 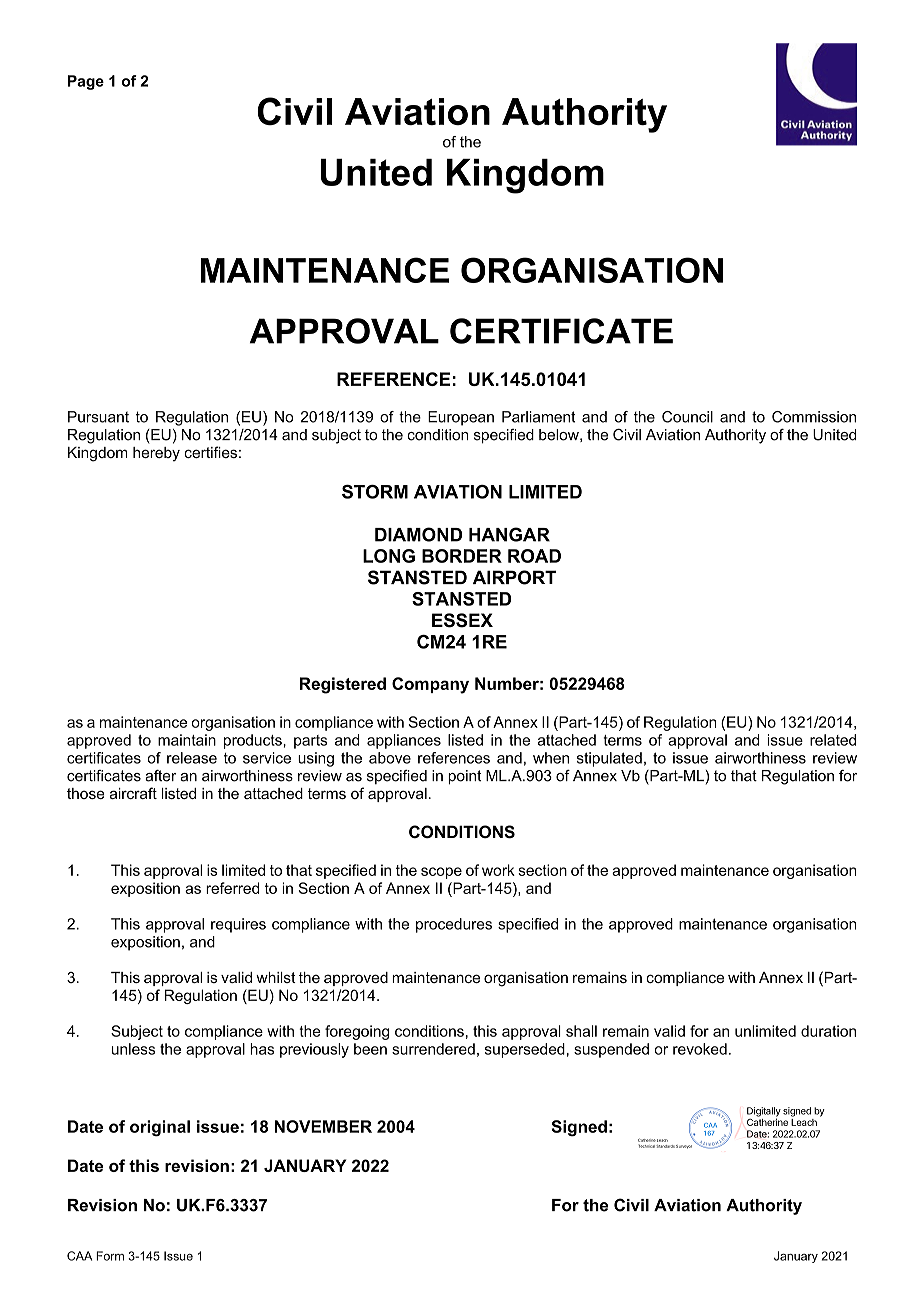 I want to click on hereby, so click(x=156, y=454).
